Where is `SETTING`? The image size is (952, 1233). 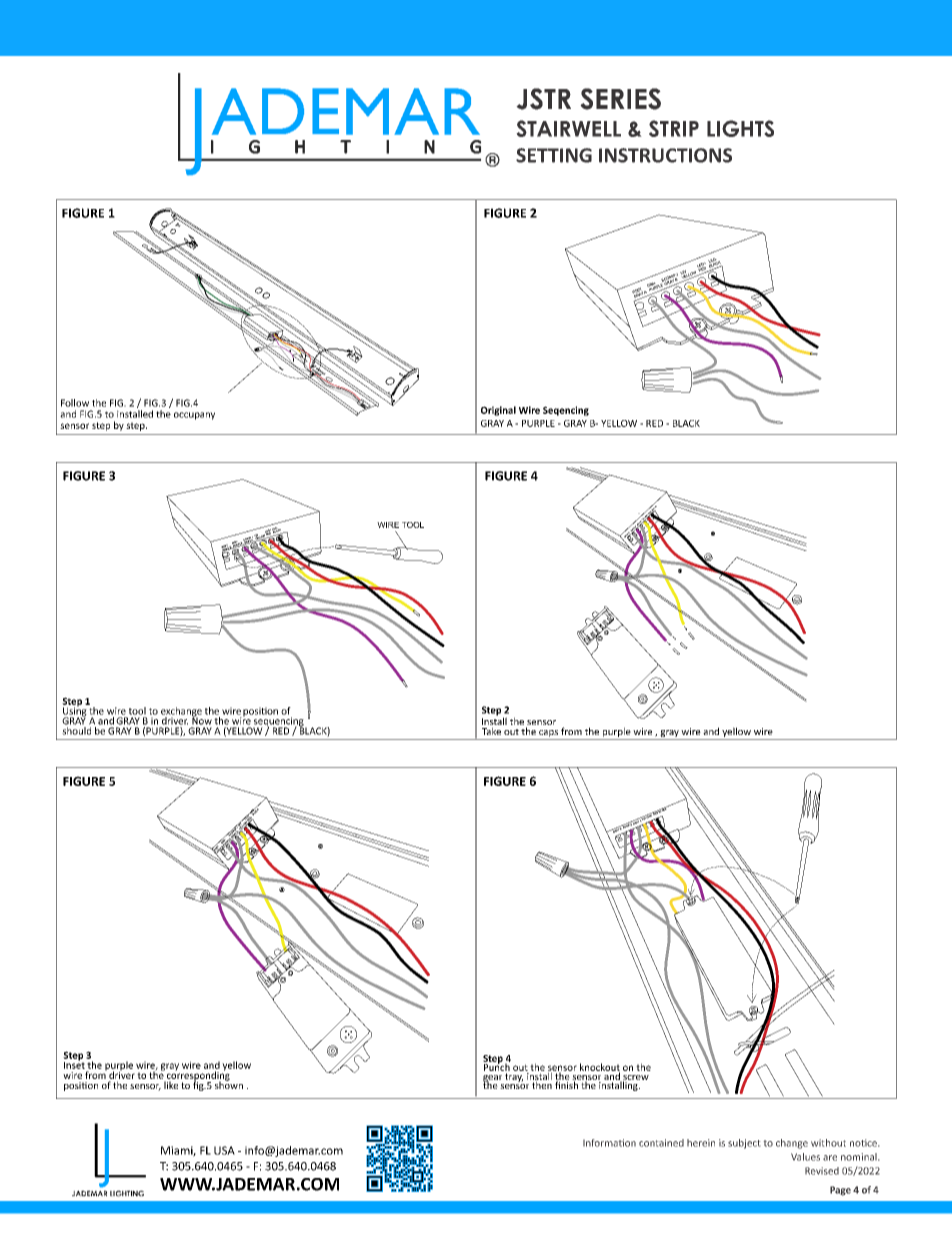
SETTING is located at coordinates (554, 155).
